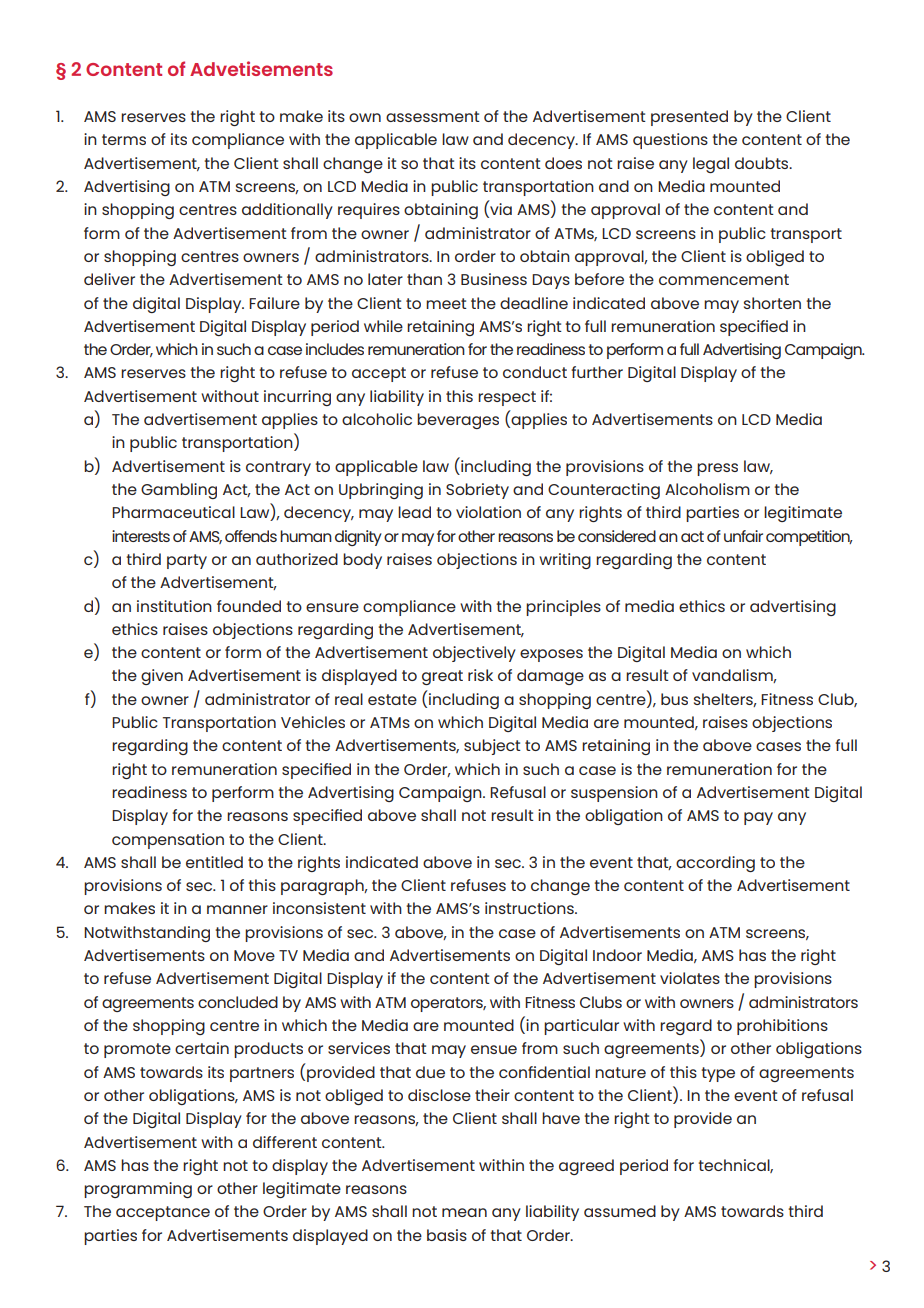 The height and width of the document is (1308, 924). I want to click on legal, so click(711, 165).
